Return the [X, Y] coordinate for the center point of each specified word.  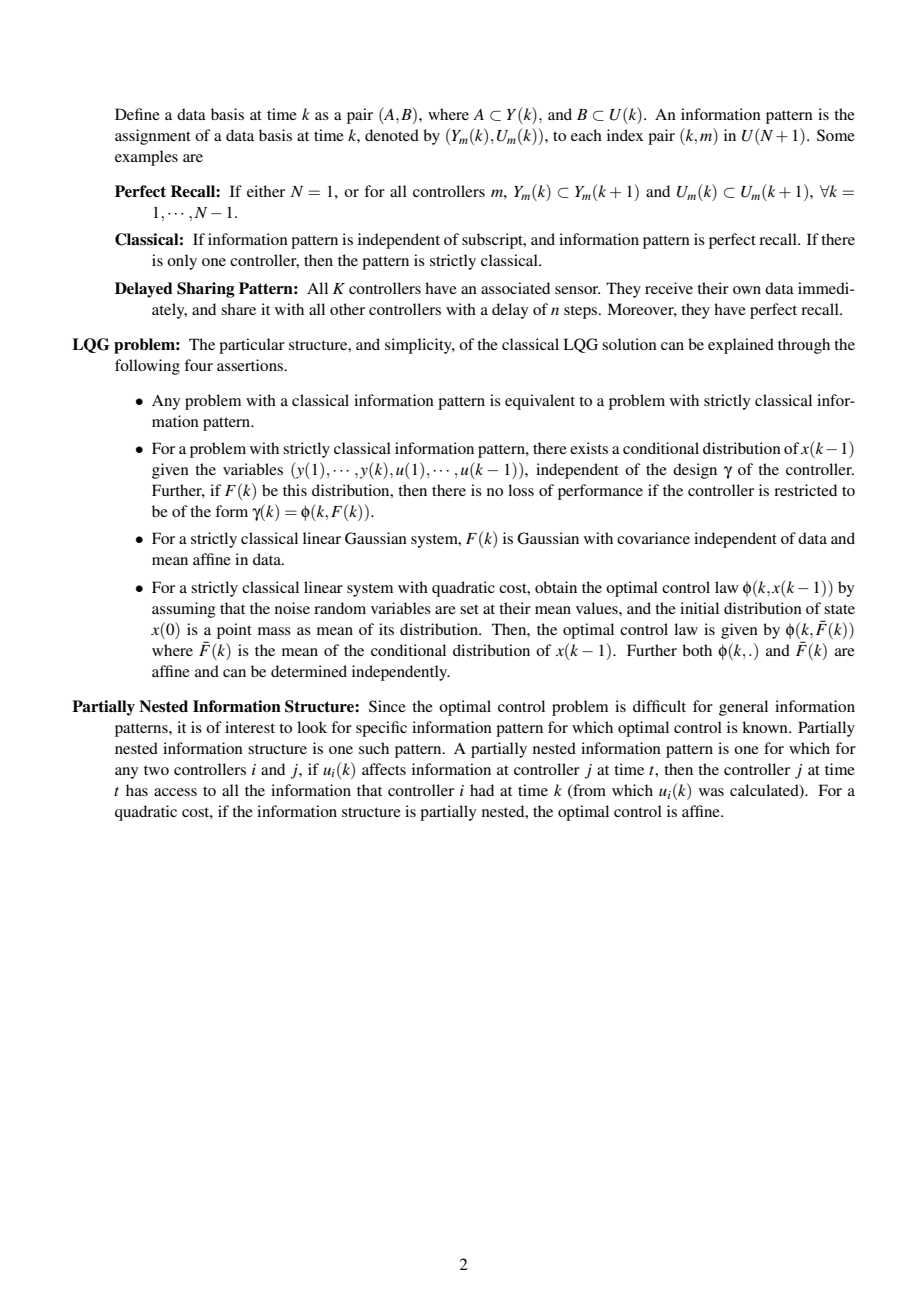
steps [582, 312]
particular [252, 346]
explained [741, 346]
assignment [153, 137]
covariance [653, 538]
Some [836, 135]
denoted [392, 135]
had [482, 790]
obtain [556, 587]
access [175, 792]
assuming [184, 610]
